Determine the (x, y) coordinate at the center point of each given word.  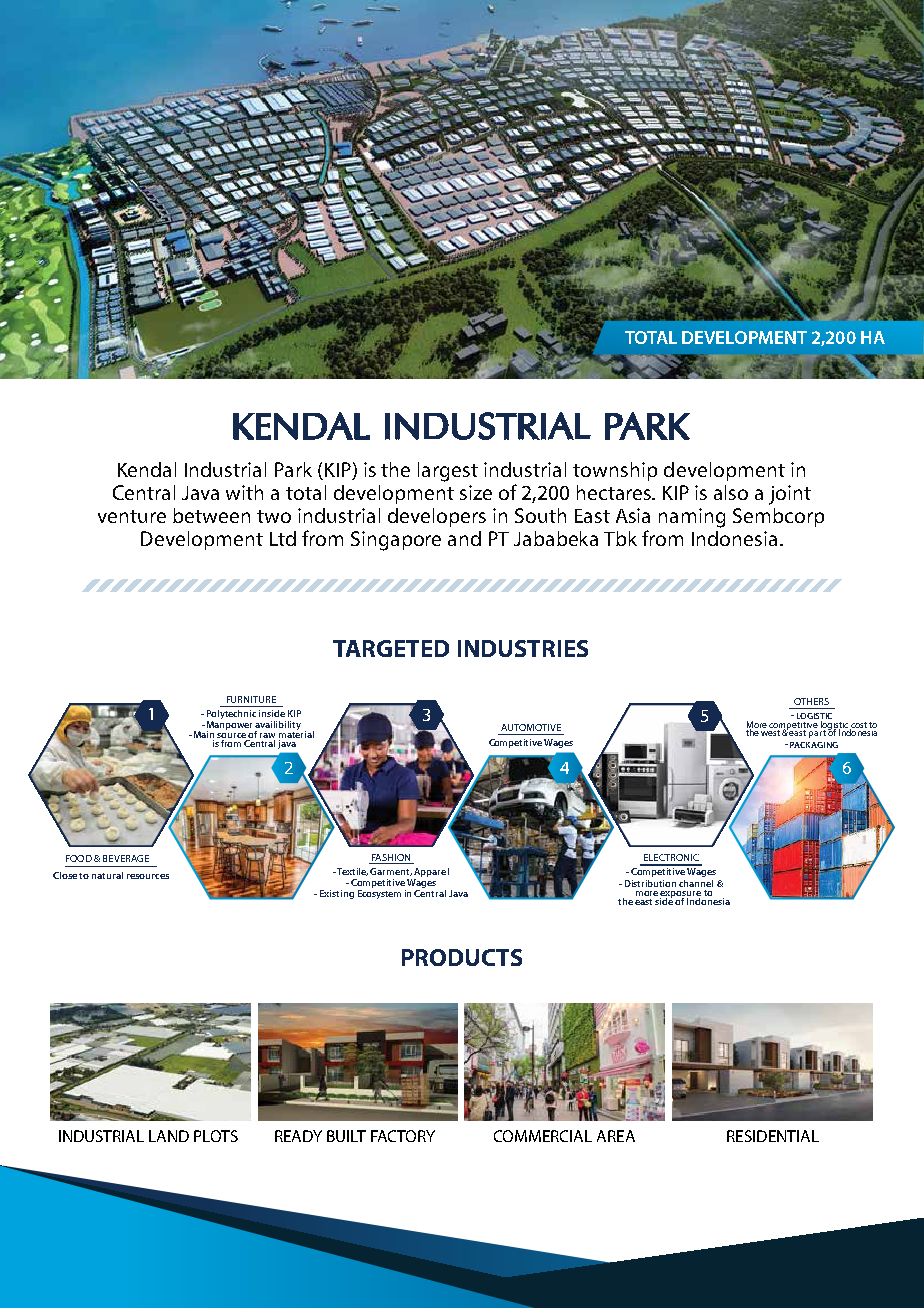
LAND (169, 1136)
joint (790, 495)
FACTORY (403, 1136)
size (476, 492)
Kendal (147, 469)
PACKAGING (814, 745)
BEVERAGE (126, 858)
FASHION (391, 857)
